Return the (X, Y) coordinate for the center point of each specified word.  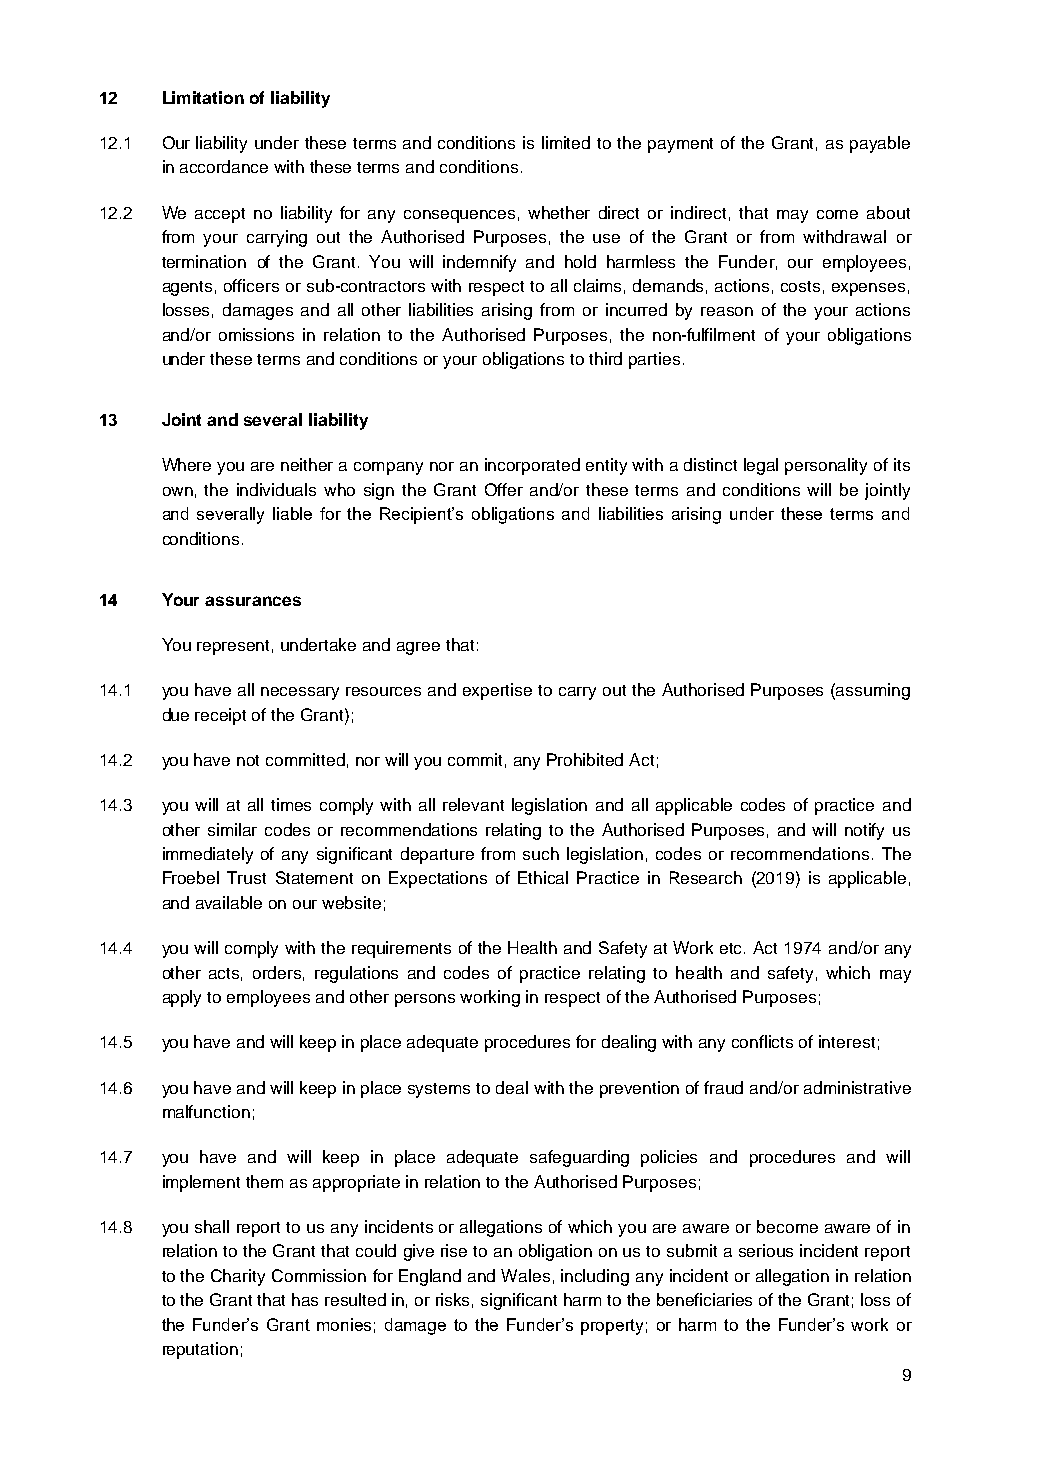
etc (732, 948)
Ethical (543, 877)
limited (566, 142)
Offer (504, 489)
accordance (224, 166)
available (229, 902)
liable (292, 513)
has (305, 1299)
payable (880, 144)
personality (826, 466)
